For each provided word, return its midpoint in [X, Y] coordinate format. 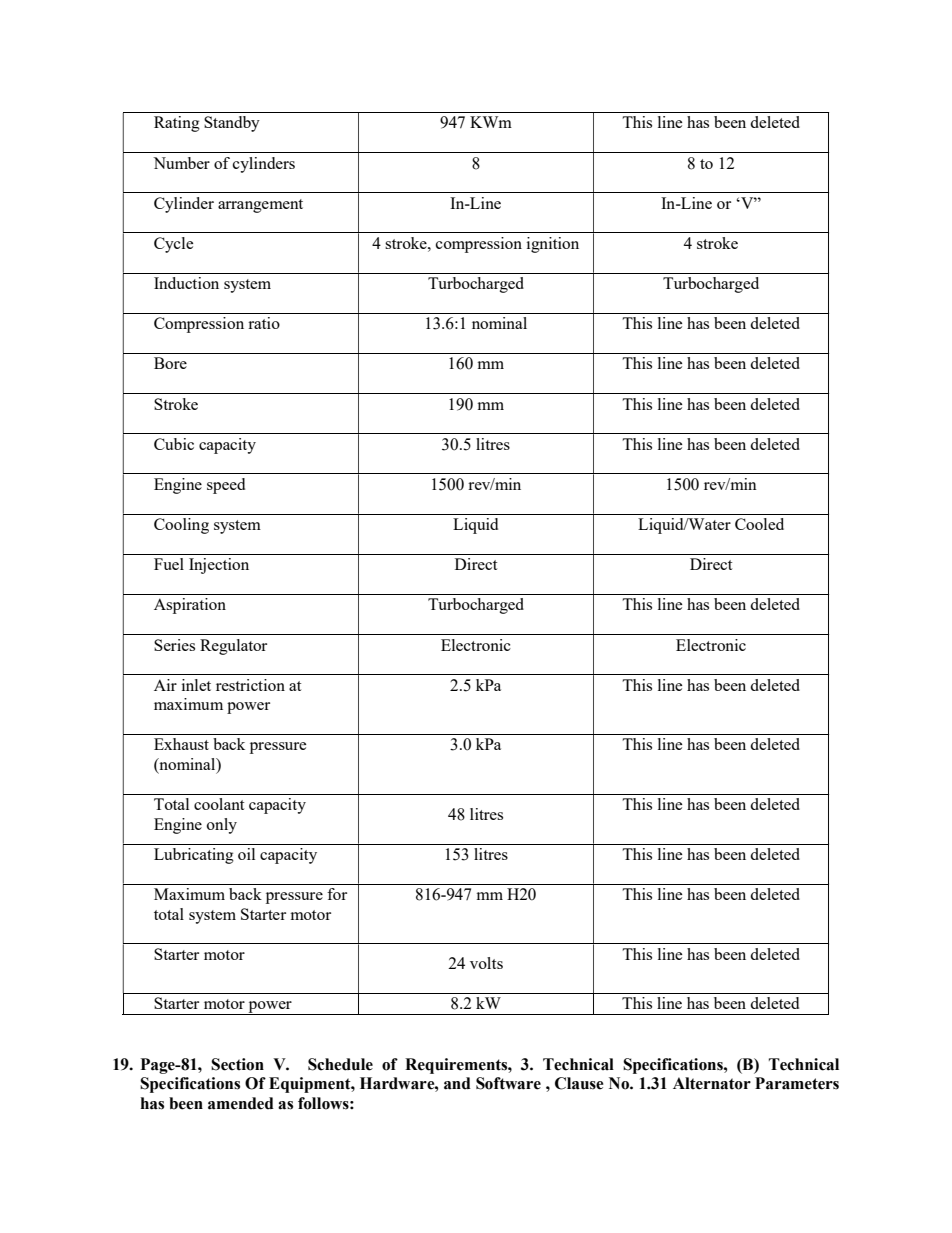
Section [237, 1064]
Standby [232, 124]
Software [508, 1083]
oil [246, 854]
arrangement [260, 206]
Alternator [712, 1083]
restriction [250, 685]
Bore [170, 363]
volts [486, 963]
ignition [553, 245]
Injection [219, 566]
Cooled [759, 524]
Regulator [233, 647]
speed [226, 486]
